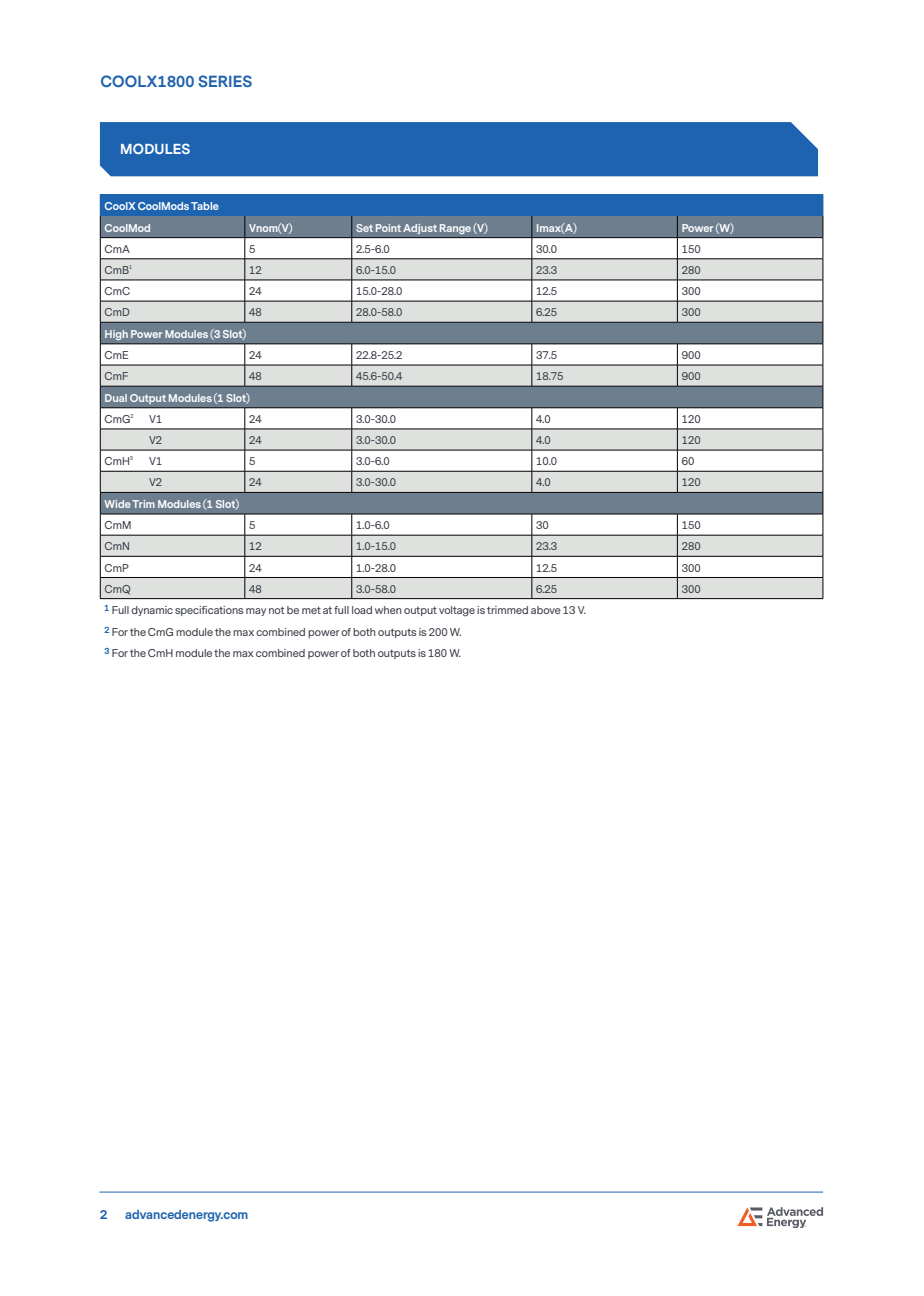 The height and width of the document is (1296, 924). Describe the element at coordinates (420, 229) in the document. I see `Adjust` at that location.
